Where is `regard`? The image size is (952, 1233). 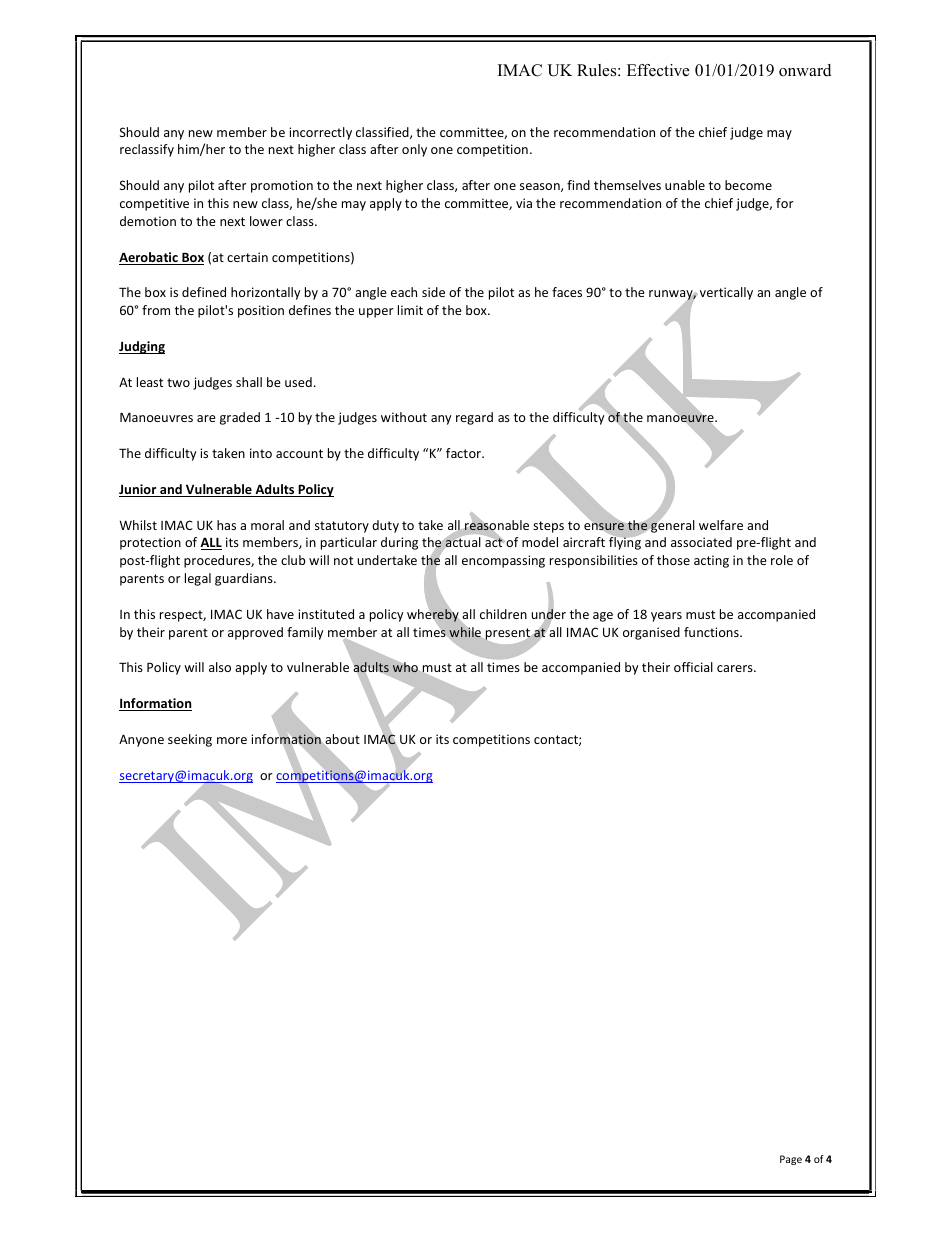 regard is located at coordinates (474, 418).
